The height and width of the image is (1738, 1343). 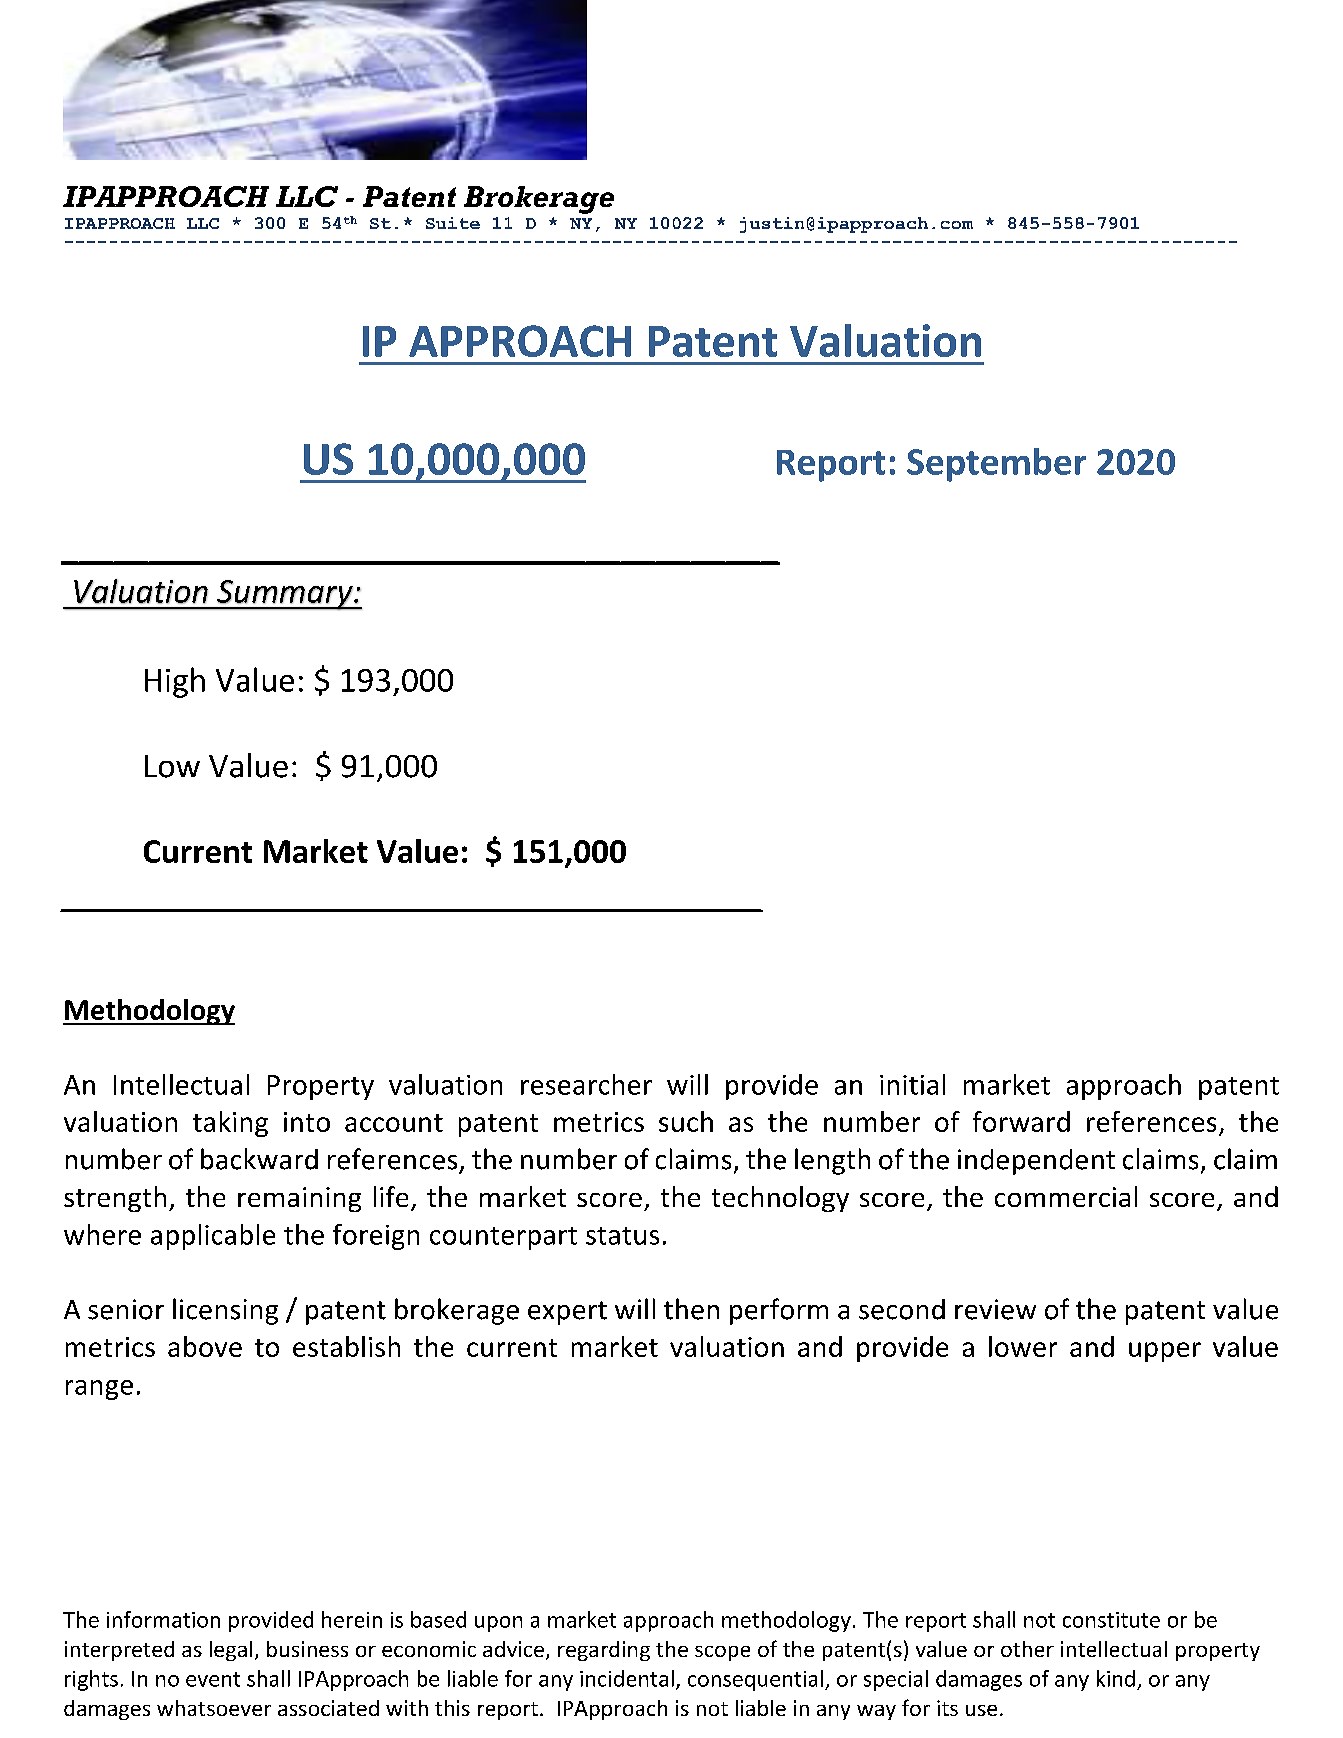 What do you see at coordinates (912, 1084) in the image?
I see `initial` at bounding box center [912, 1084].
